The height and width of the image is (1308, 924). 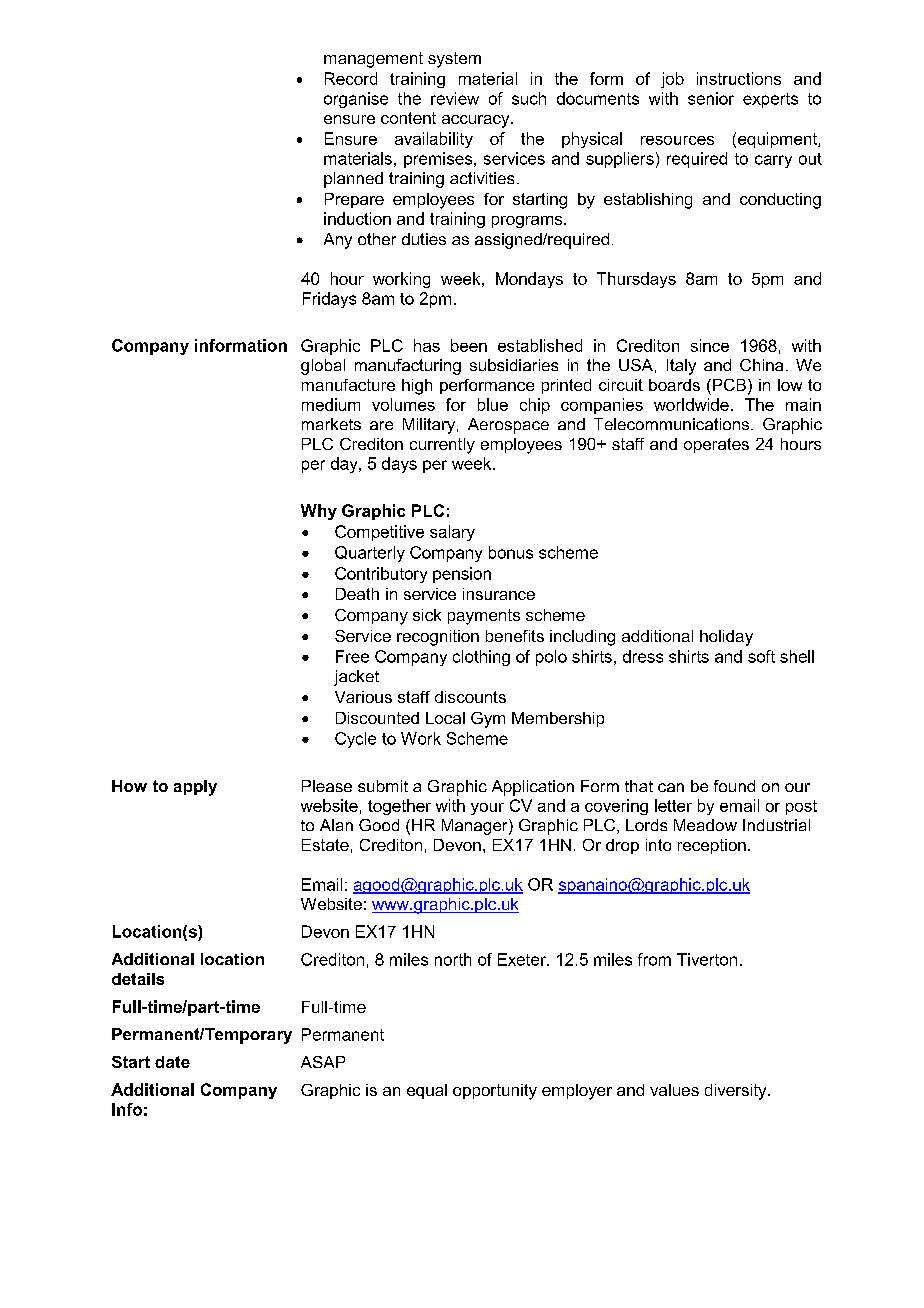 I want to click on review, so click(x=455, y=98).
